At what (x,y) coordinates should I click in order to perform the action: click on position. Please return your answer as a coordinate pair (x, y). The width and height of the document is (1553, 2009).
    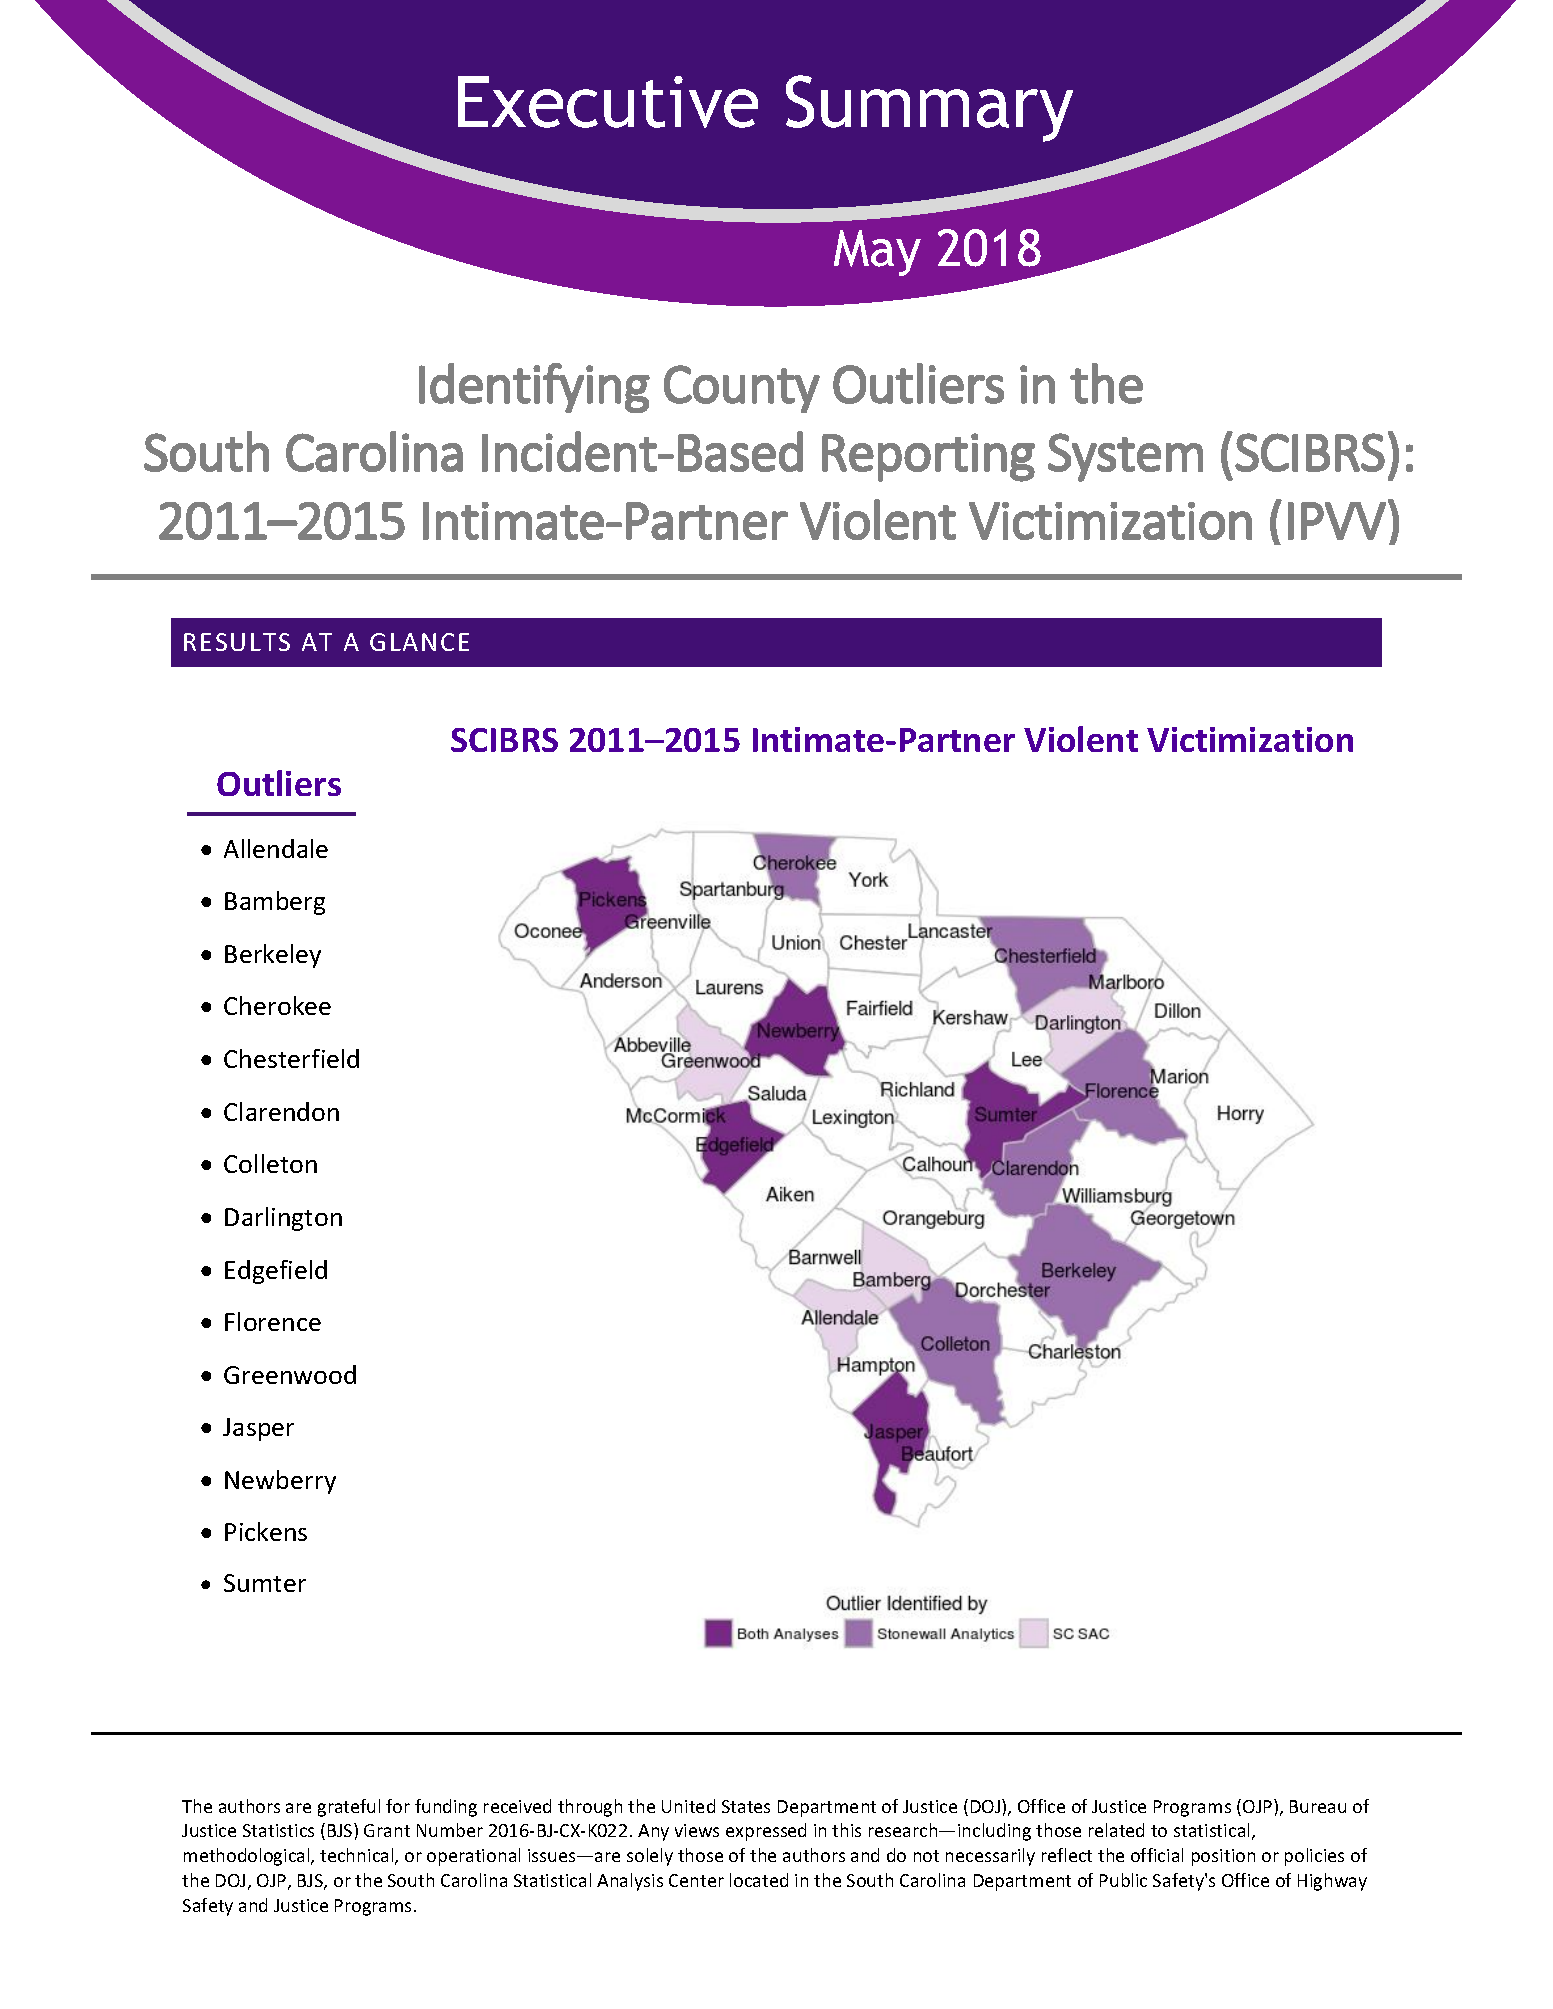
    Looking at the image, I should click on (1223, 1857).
